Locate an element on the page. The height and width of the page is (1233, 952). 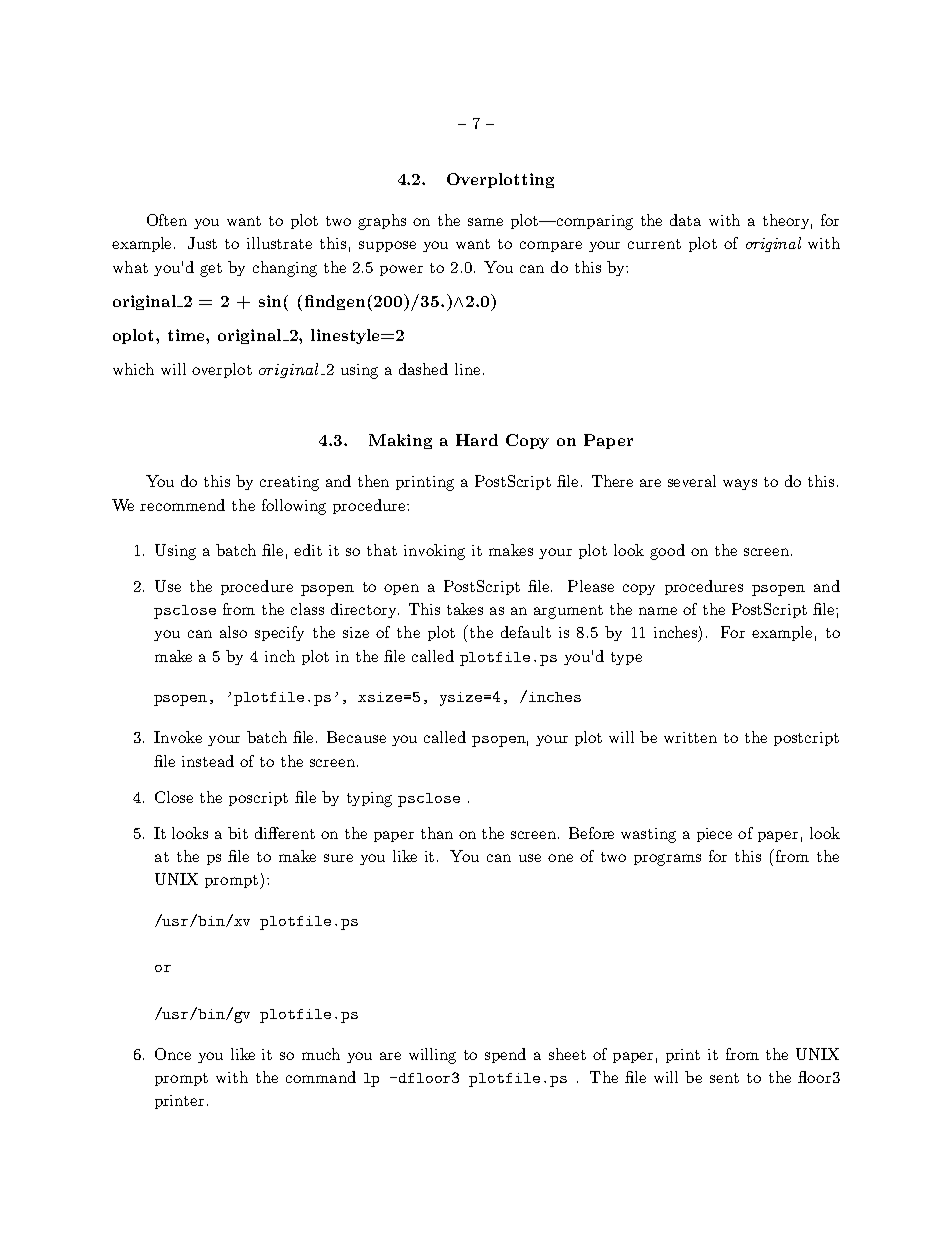
sent is located at coordinates (724, 1078).
